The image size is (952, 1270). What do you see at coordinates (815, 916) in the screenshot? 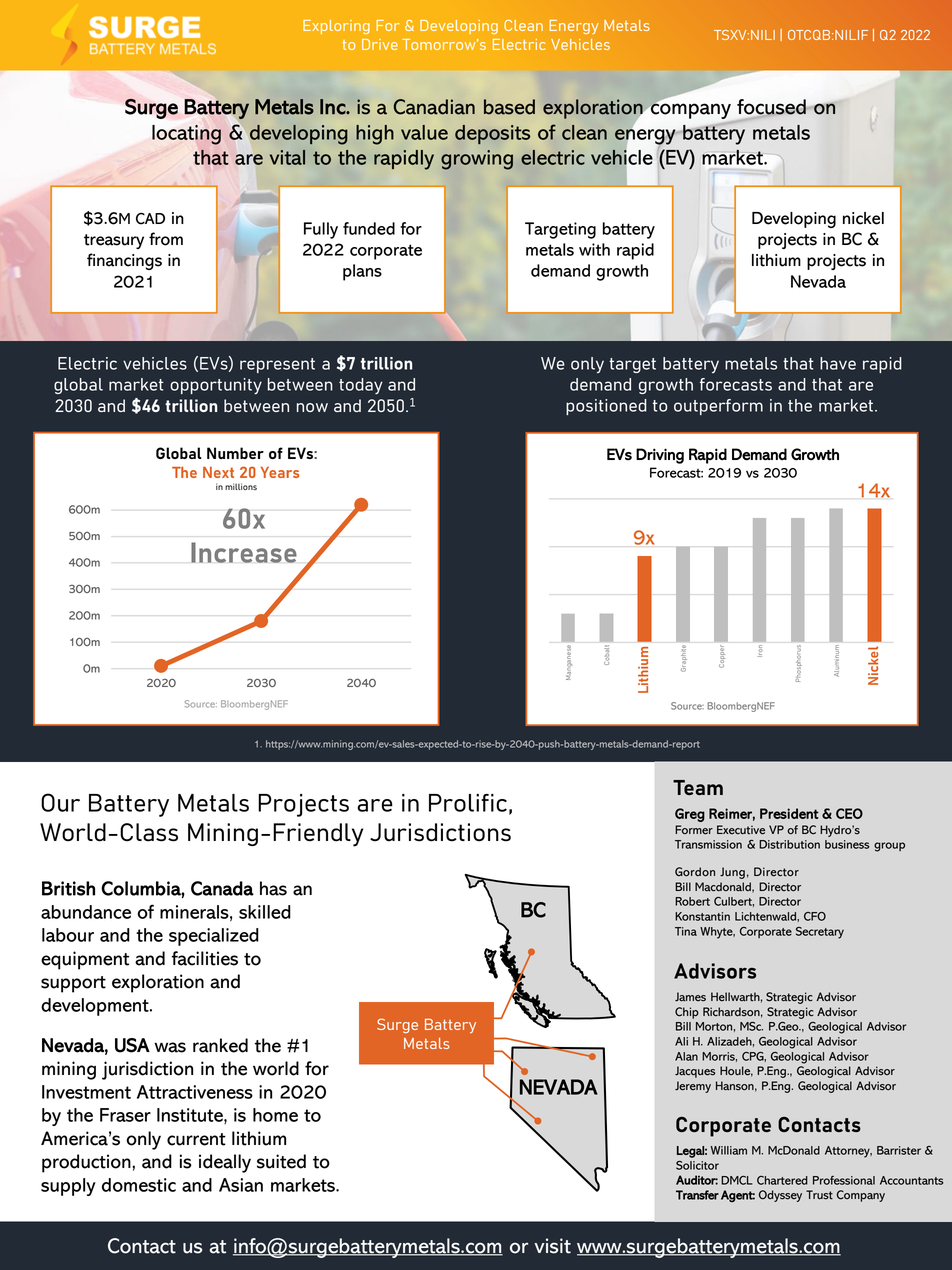
I see `CFO` at bounding box center [815, 916].
